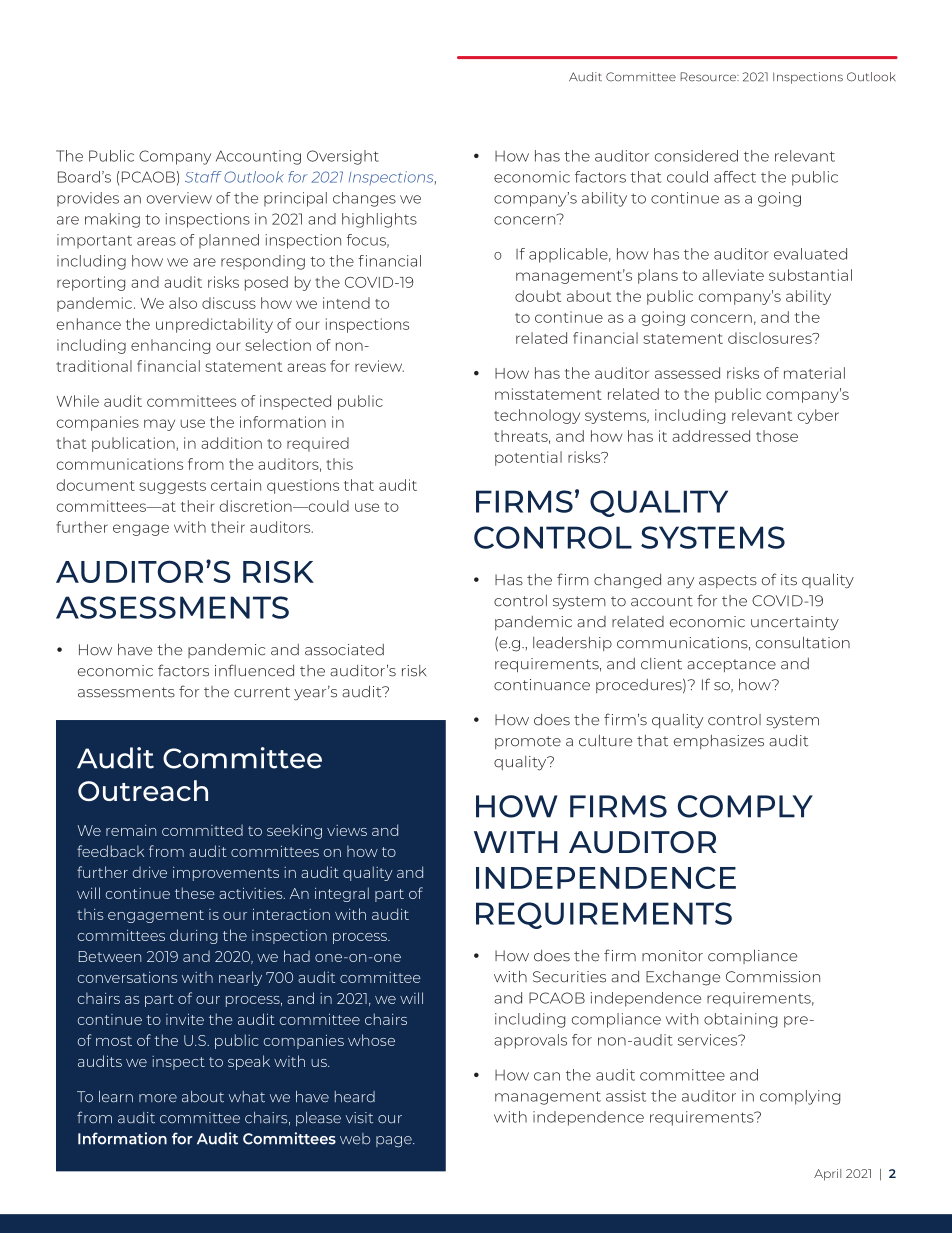  Describe the element at coordinates (203, 177) in the screenshot. I see `Staff` at that location.
